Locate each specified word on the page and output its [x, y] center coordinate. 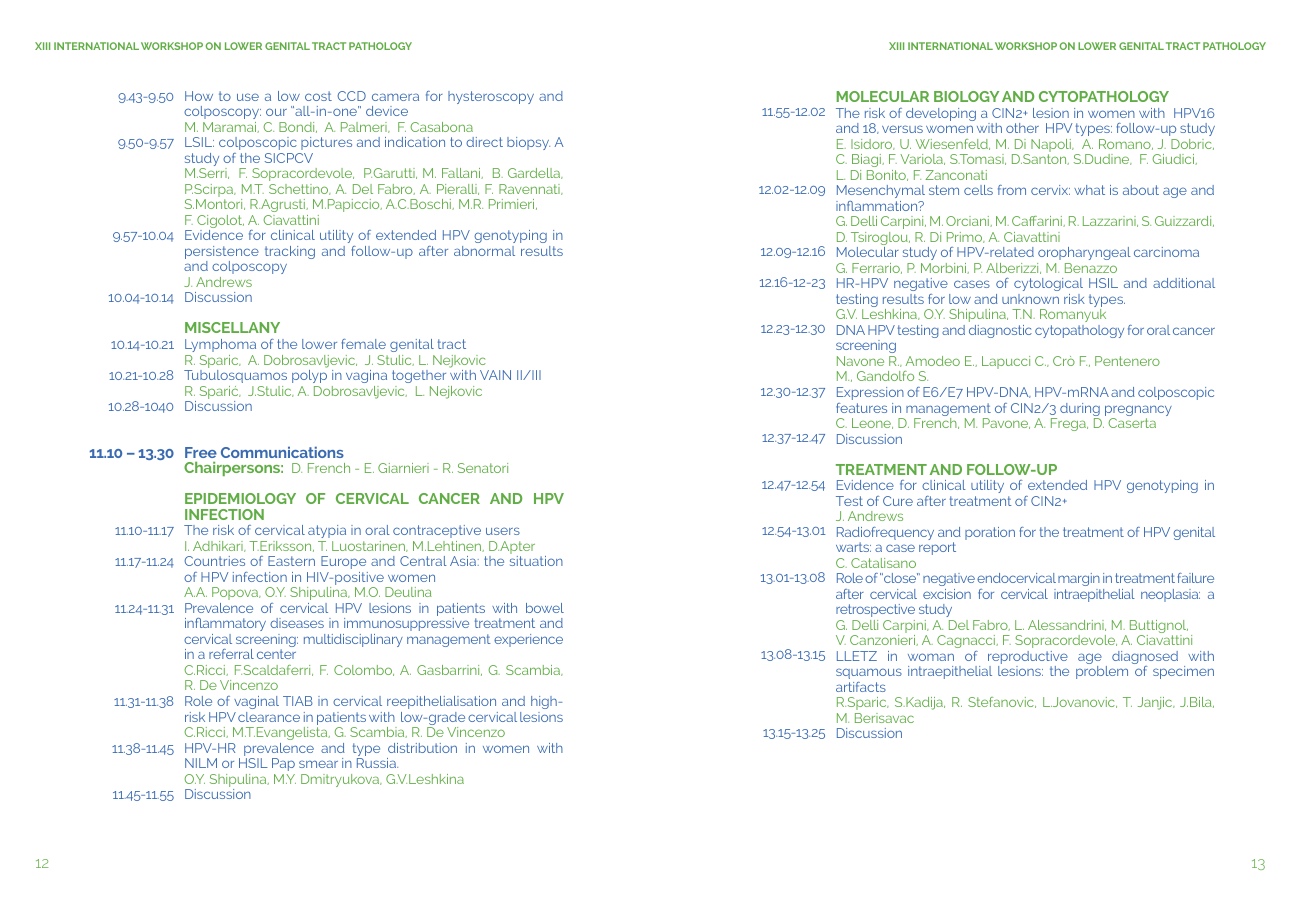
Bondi [298, 127]
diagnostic [1000, 331]
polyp [309, 376]
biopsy [528, 143]
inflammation [878, 206]
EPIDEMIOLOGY [240, 498]
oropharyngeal [1084, 253]
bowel [545, 608]
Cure [898, 501]
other [1022, 128]
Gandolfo [885, 376]
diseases [297, 623]
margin [1079, 579]
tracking [290, 252]
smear [318, 764]
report [937, 548]
